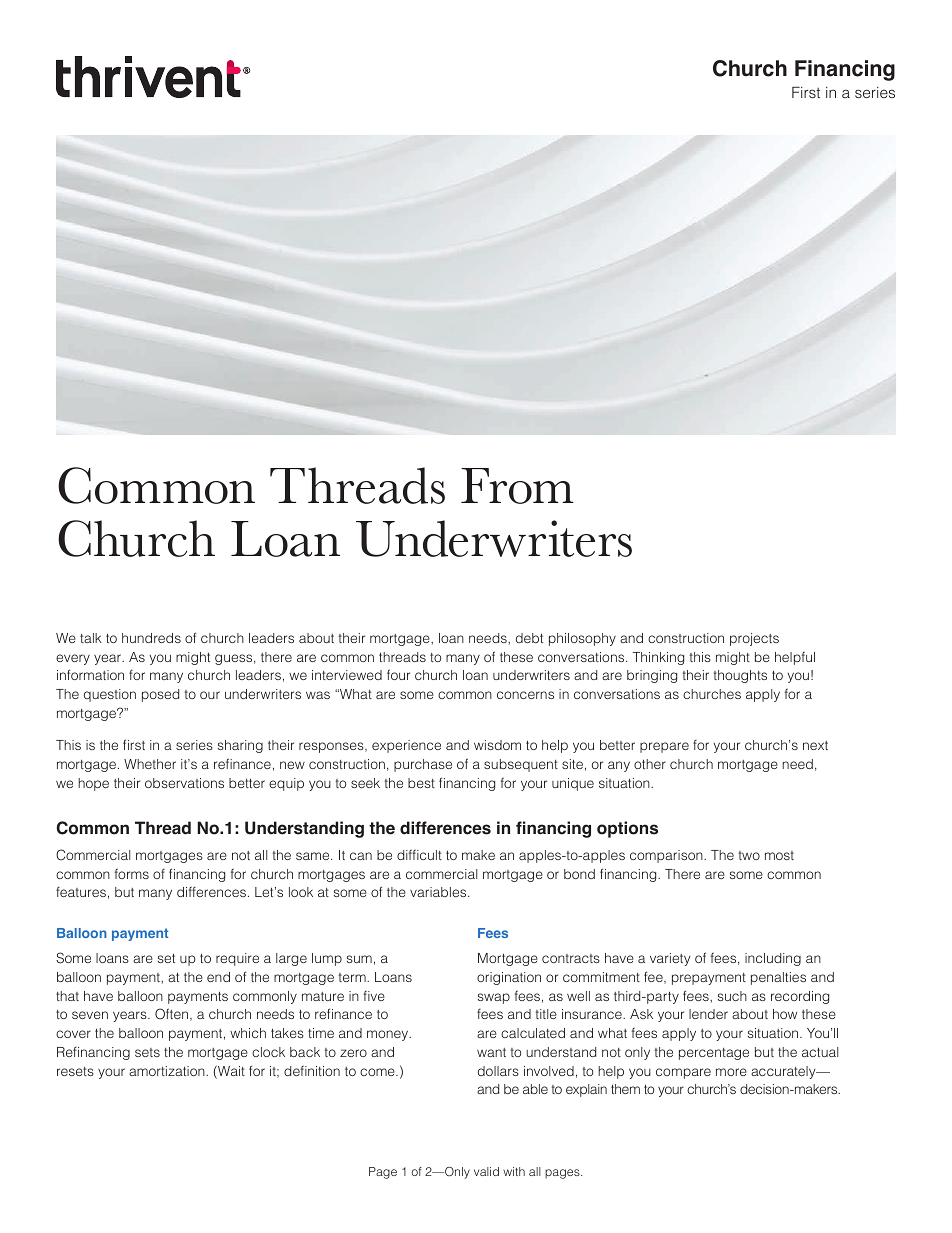 This screenshot has width=952, height=1233. Describe the element at coordinates (173, 1014) in the screenshot. I see `Often` at that location.
